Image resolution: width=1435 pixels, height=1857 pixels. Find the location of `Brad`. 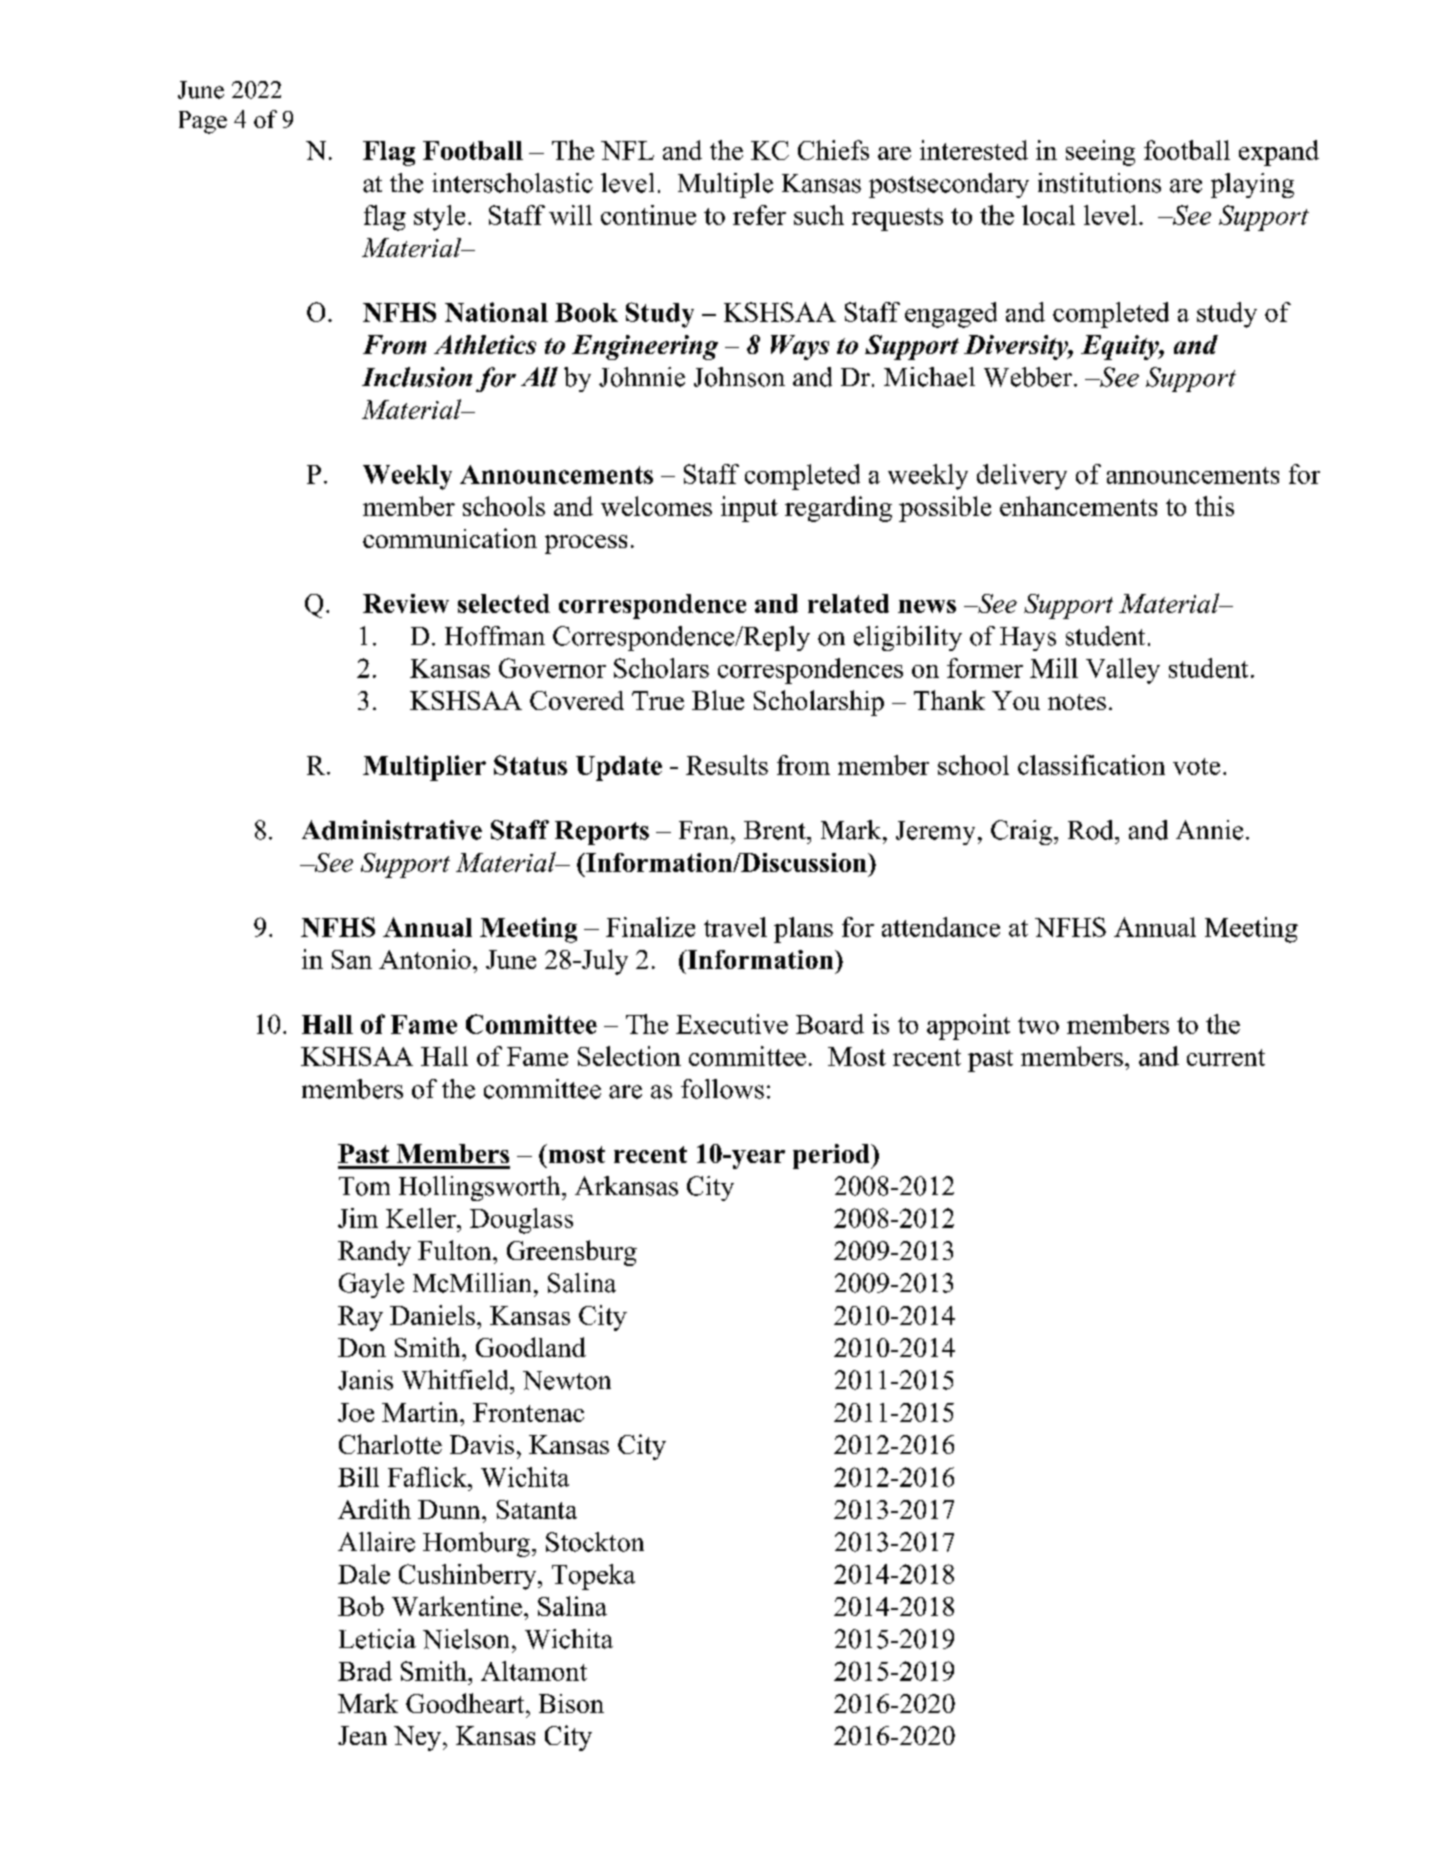

Brad is located at coordinates (365, 1671).
